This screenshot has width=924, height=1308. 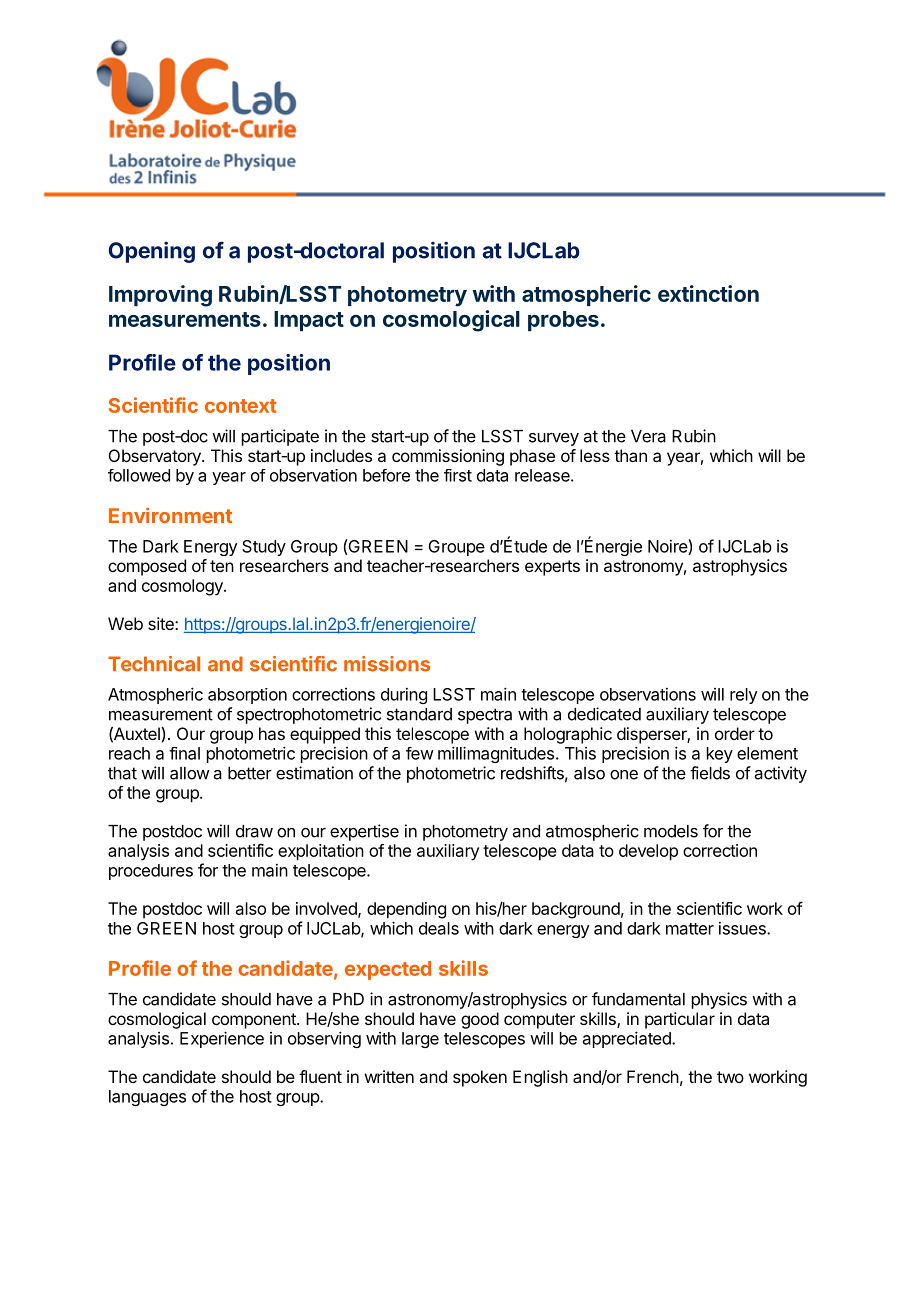 What do you see at coordinates (170, 515) in the screenshot?
I see `Environment` at bounding box center [170, 515].
